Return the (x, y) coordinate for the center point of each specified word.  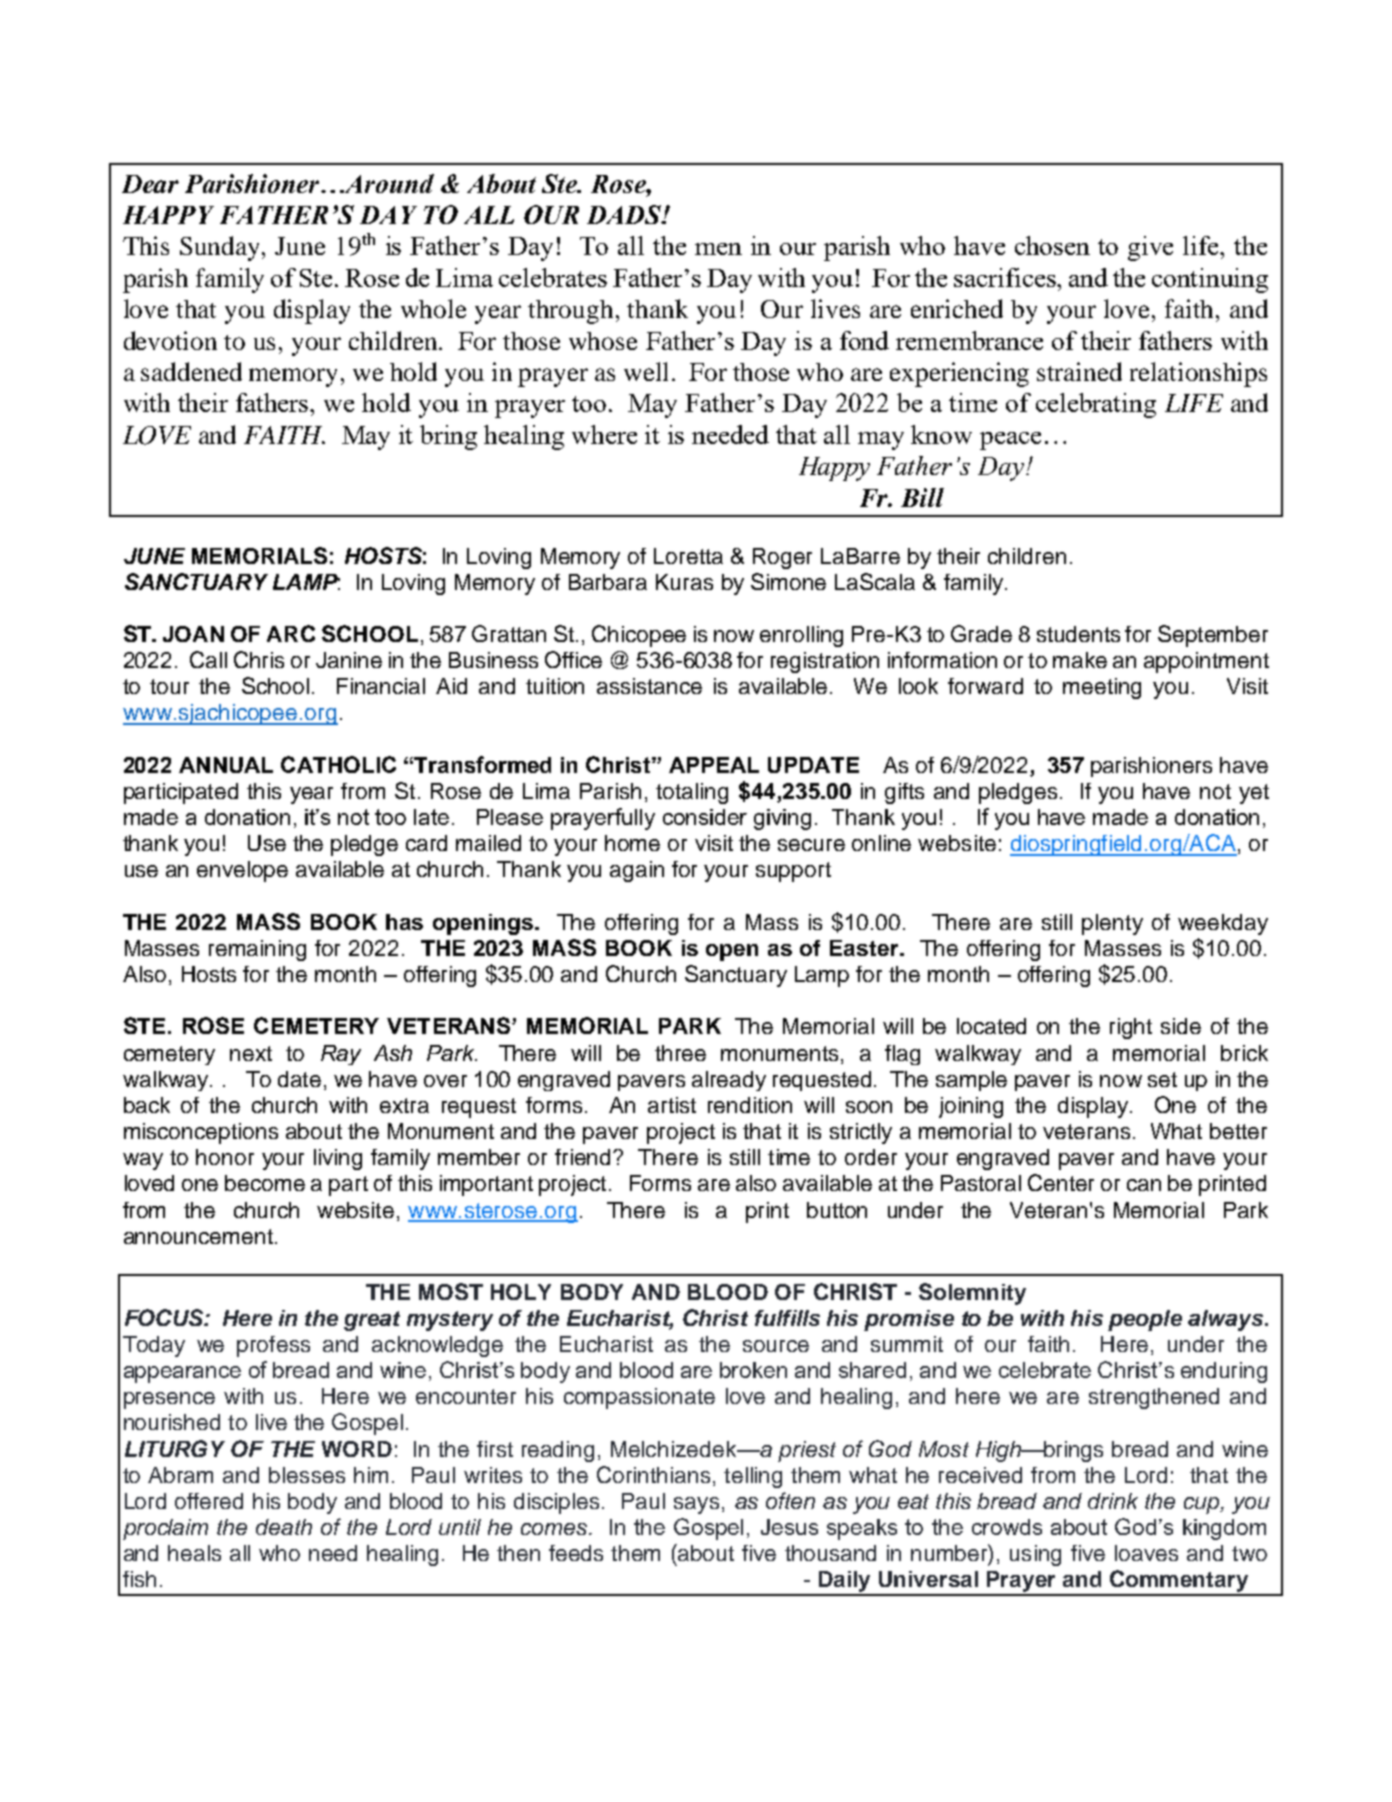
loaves (1146, 1553)
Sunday (221, 248)
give (1150, 248)
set (1162, 1079)
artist (672, 1105)
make (1080, 660)
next (251, 1053)
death (284, 1527)
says (696, 1505)
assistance (649, 686)
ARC (291, 633)
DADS (625, 214)
